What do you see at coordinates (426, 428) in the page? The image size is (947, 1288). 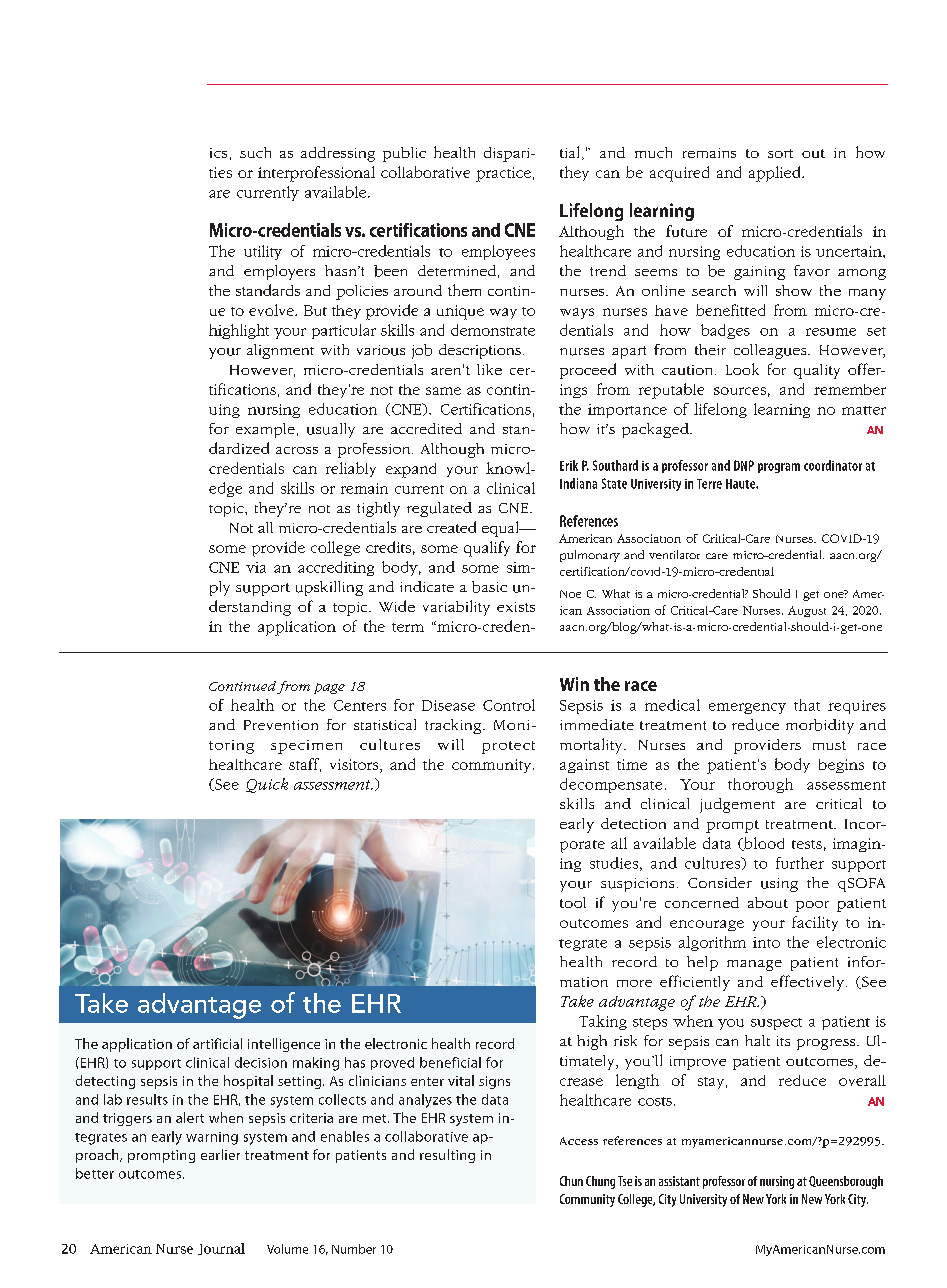 I see `accredited` at bounding box center [426, 428].
